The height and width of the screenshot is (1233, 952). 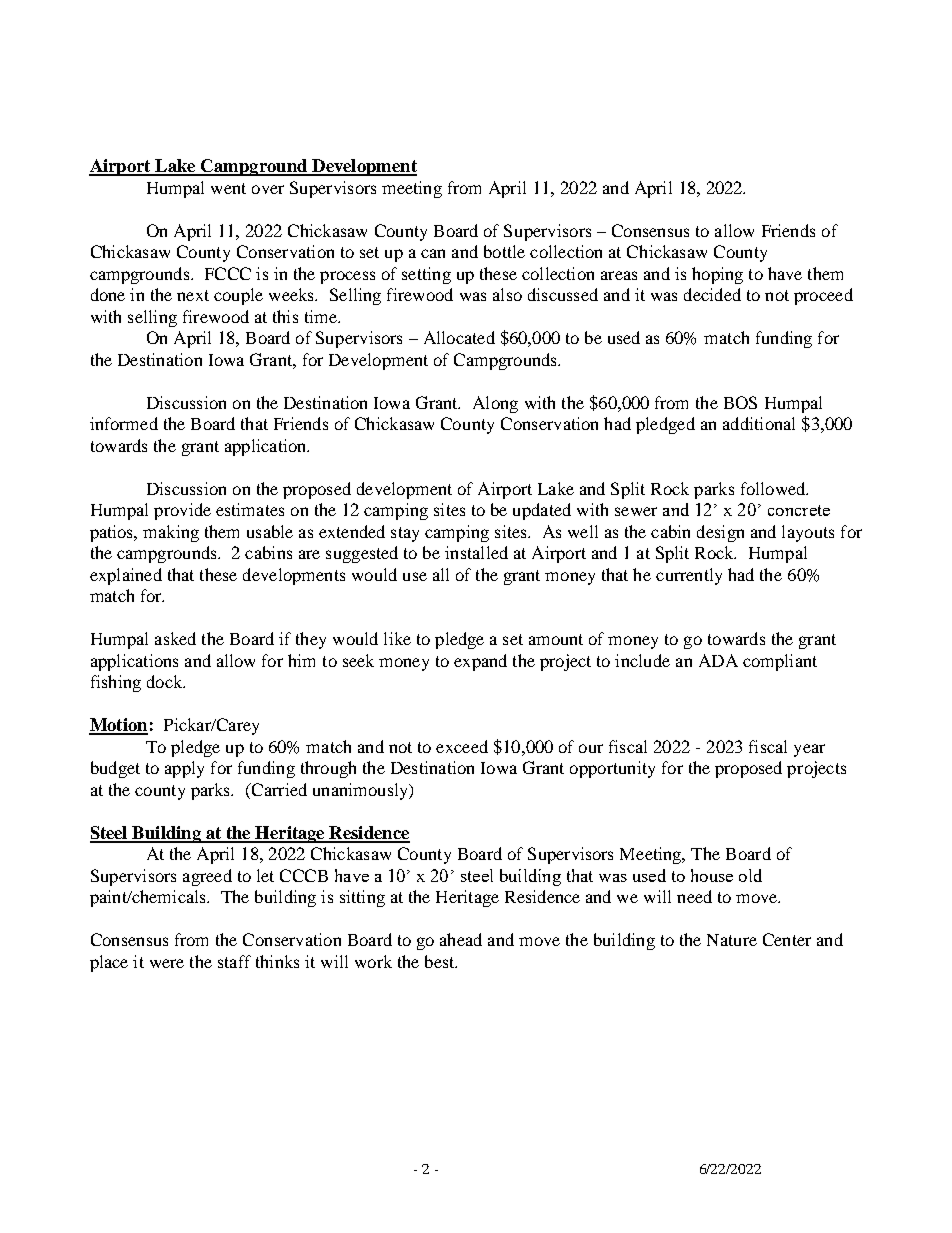 I want to click on dock, so click(x=166, y=681).
